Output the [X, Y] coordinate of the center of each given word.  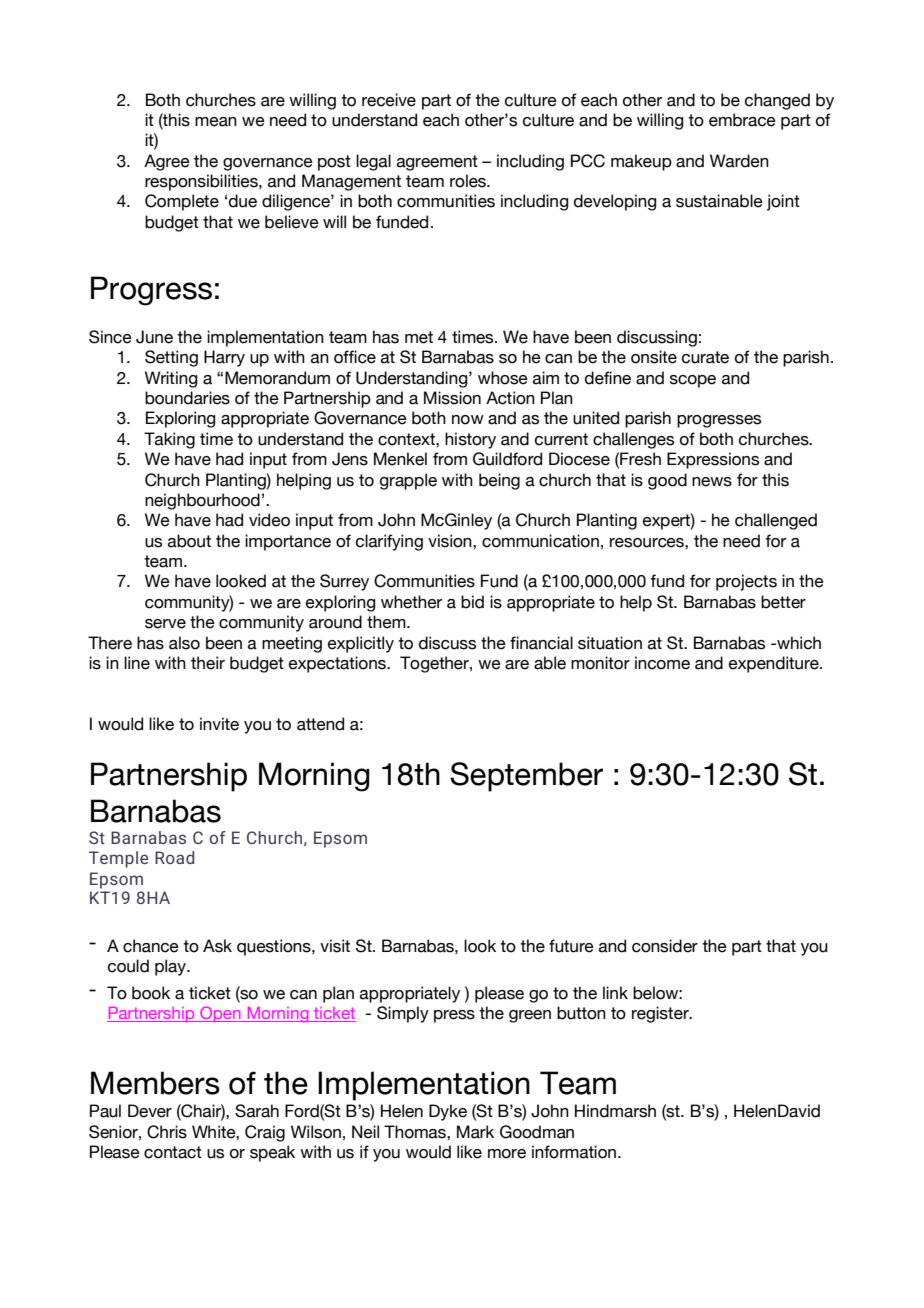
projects [746, 582]
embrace [742, 120]
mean [216, 122]
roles [469, 181]
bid [472, 602]
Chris [167, 1132]
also [184, 643]
